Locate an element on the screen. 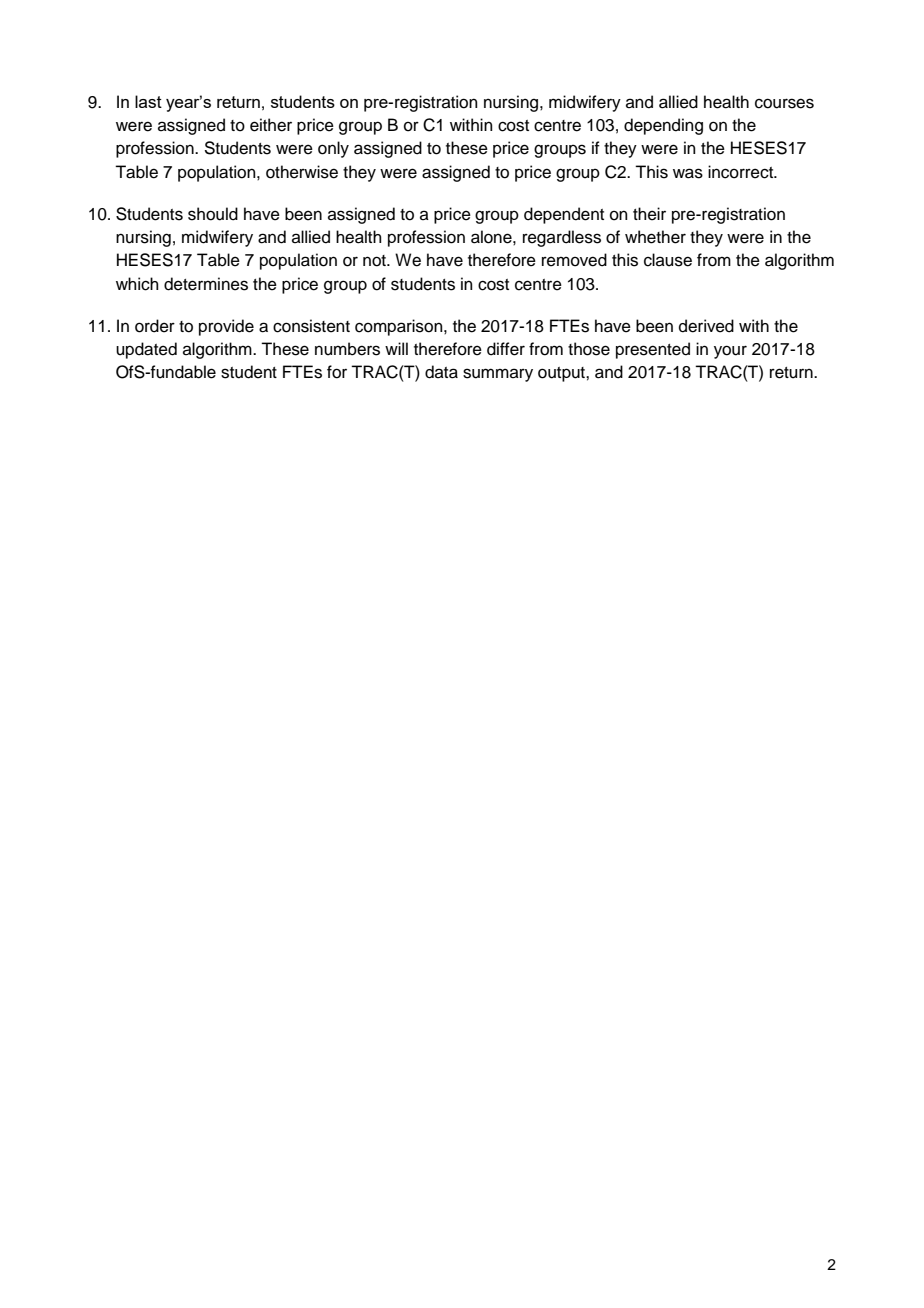  last is located at coordinates (148, 101).
